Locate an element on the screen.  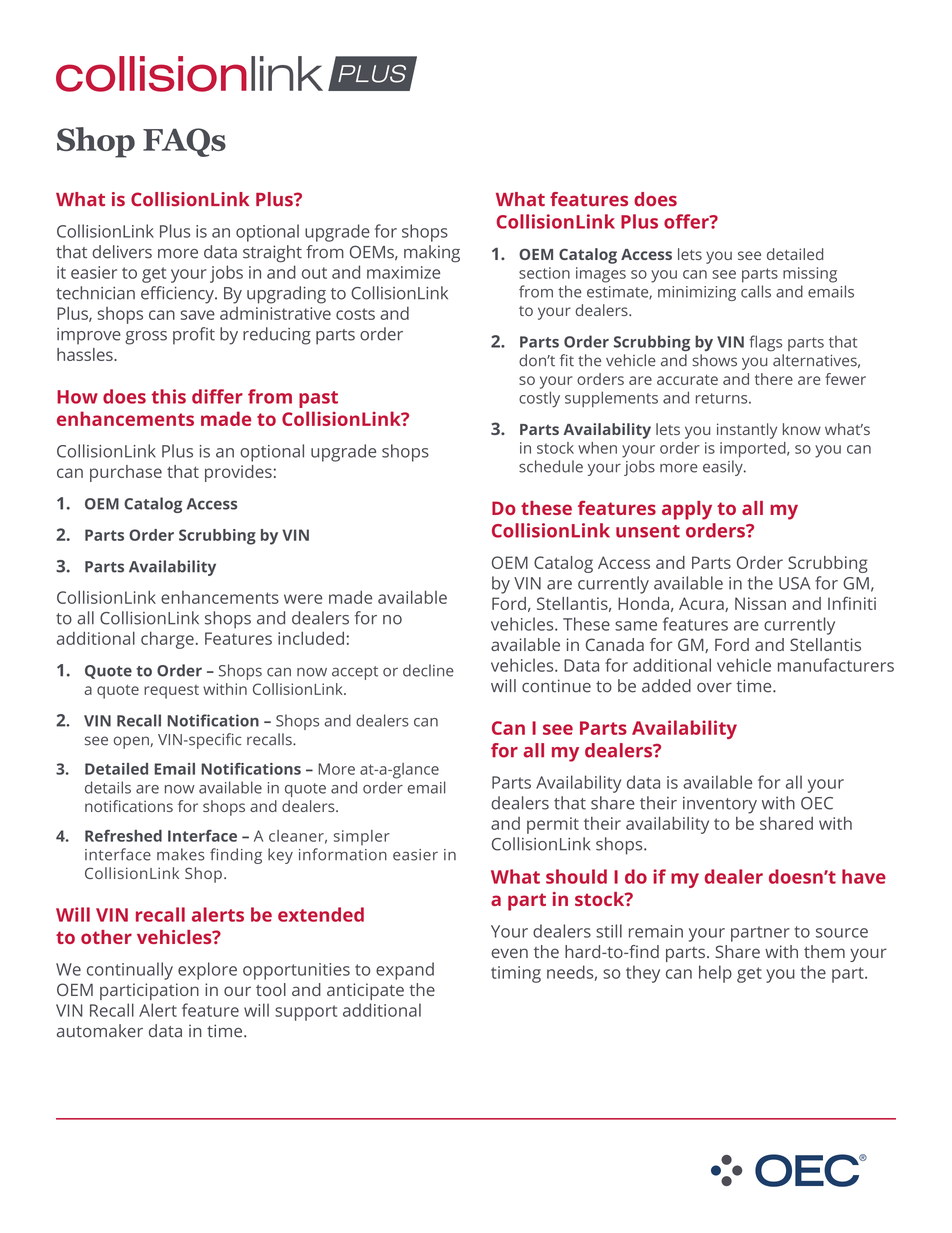
missing is located at coordinates (810, 275).
